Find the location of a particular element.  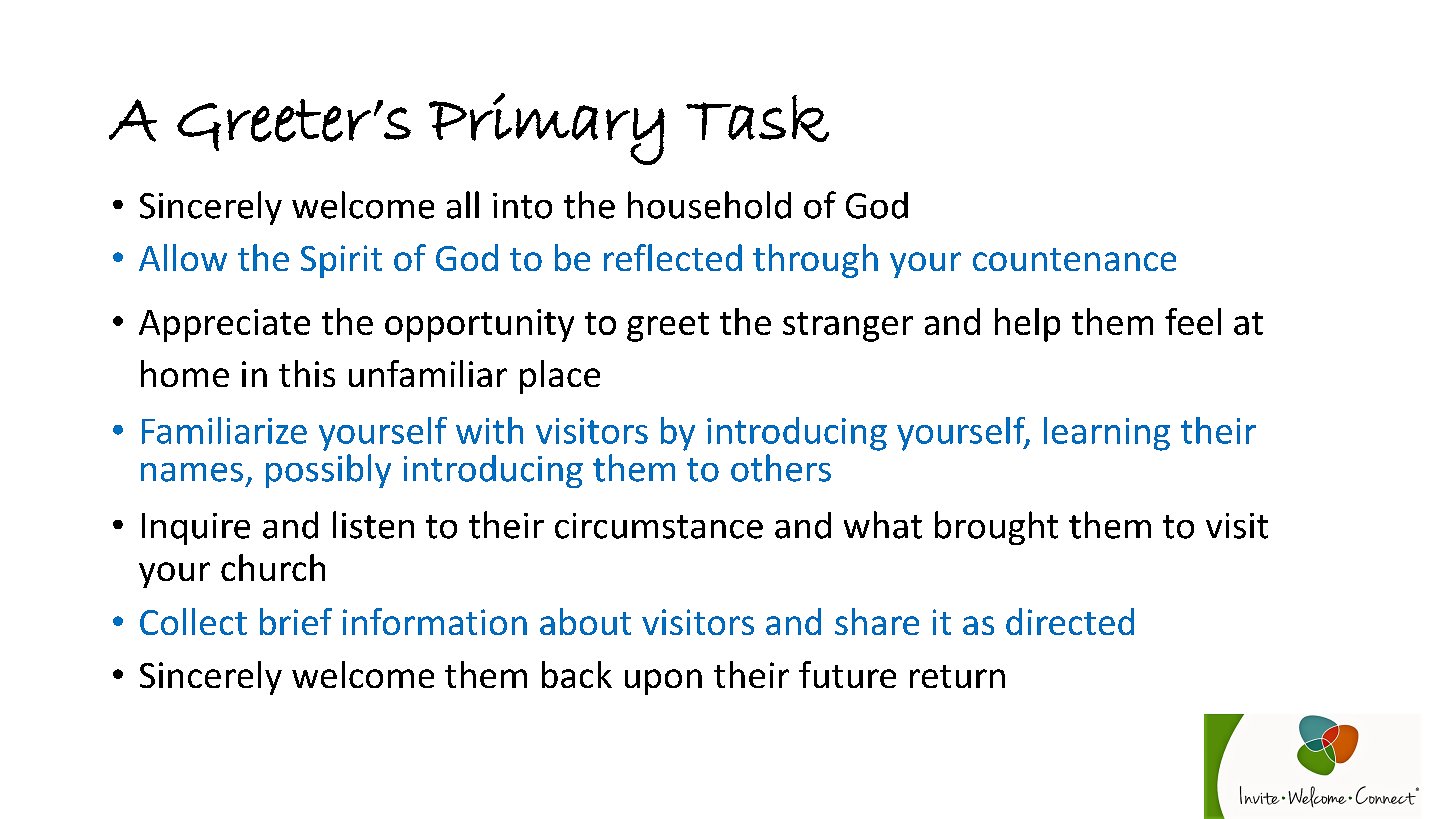

Spirit is located at coordinates (341, 261).
